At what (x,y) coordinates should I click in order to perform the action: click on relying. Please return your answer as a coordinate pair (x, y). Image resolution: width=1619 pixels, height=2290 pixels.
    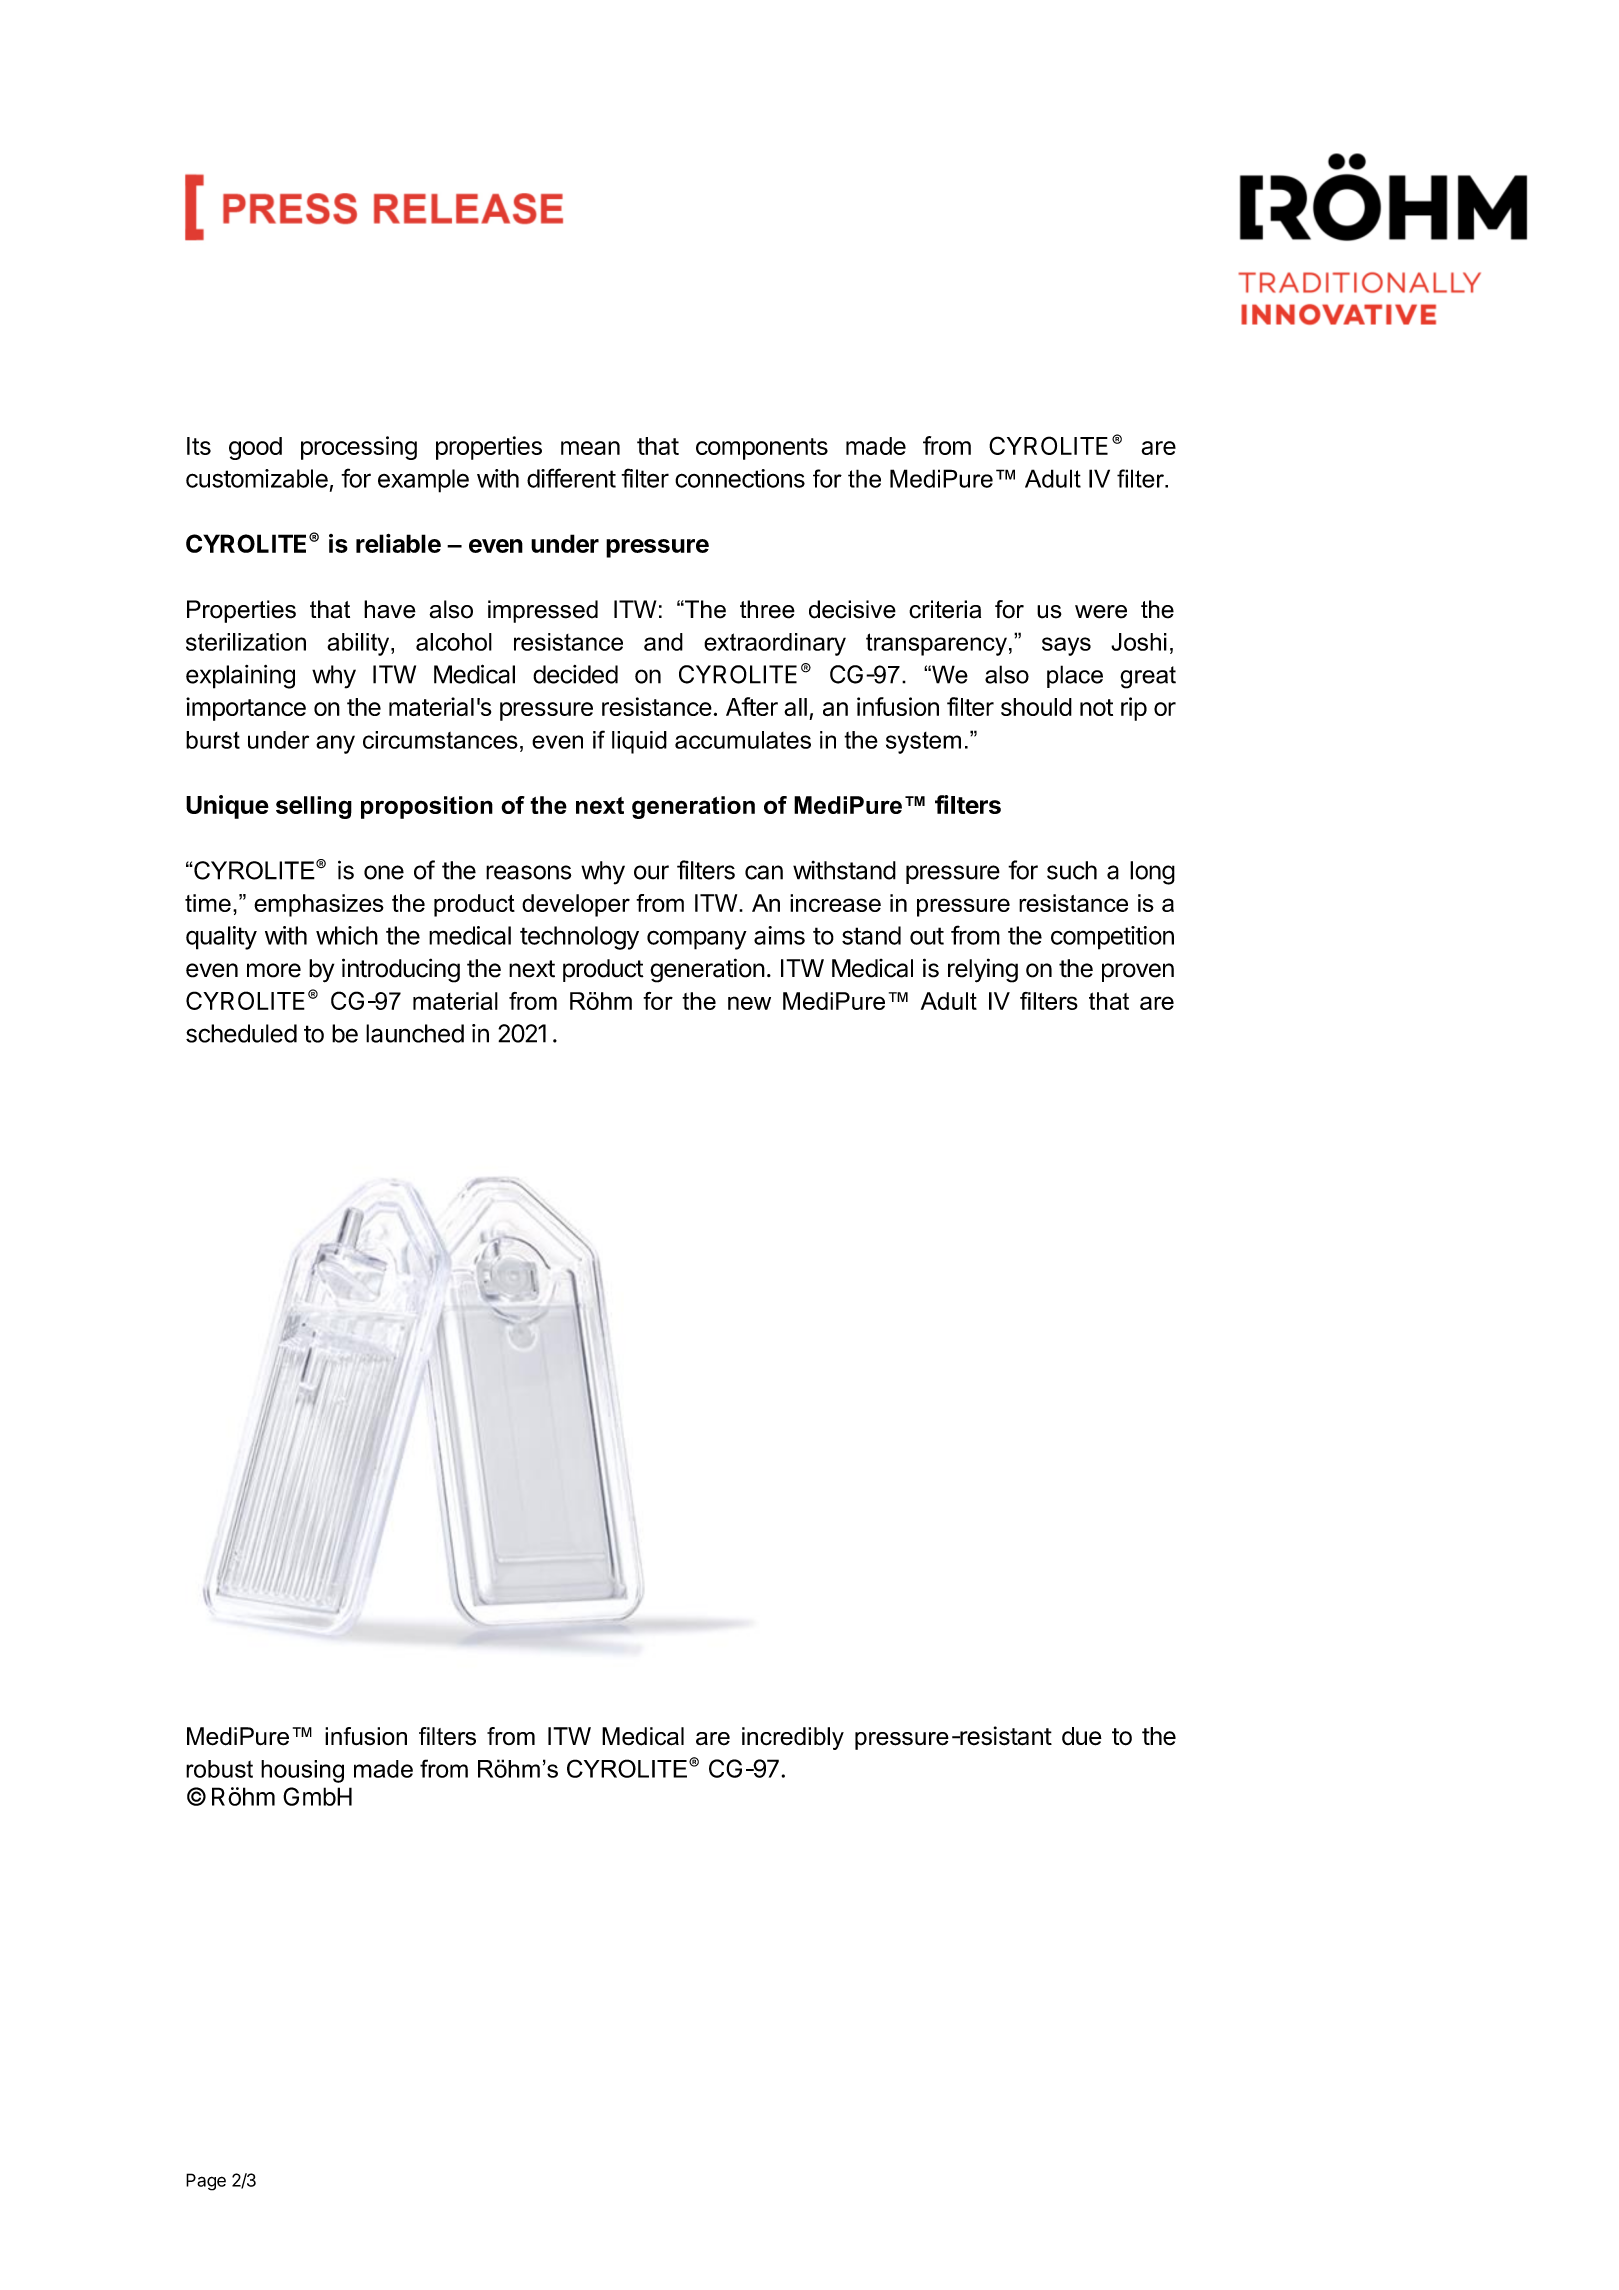
    Looking at the image, I should click on (983, 970).
